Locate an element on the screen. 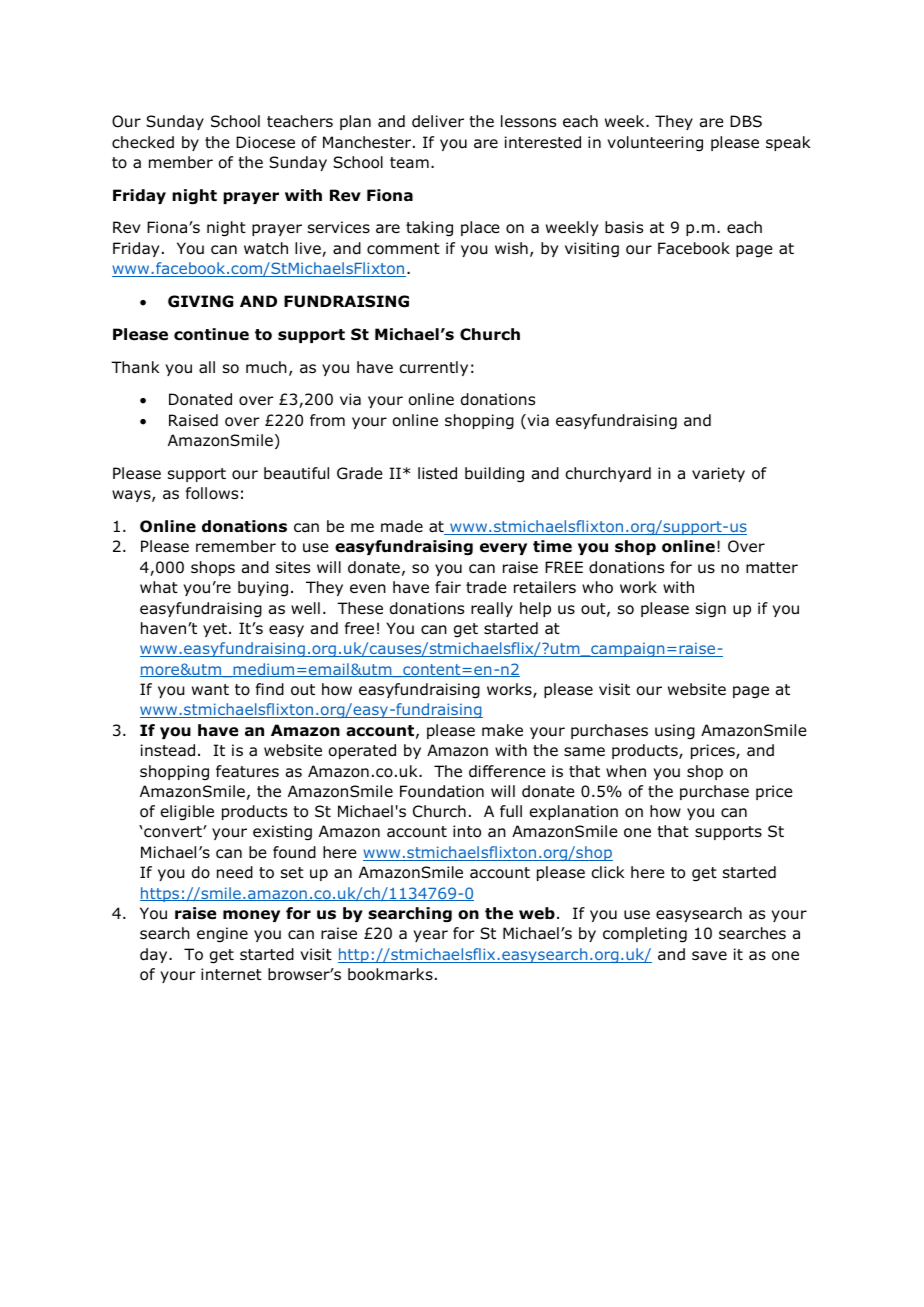  DBS is located at coordinates (746, 121).
